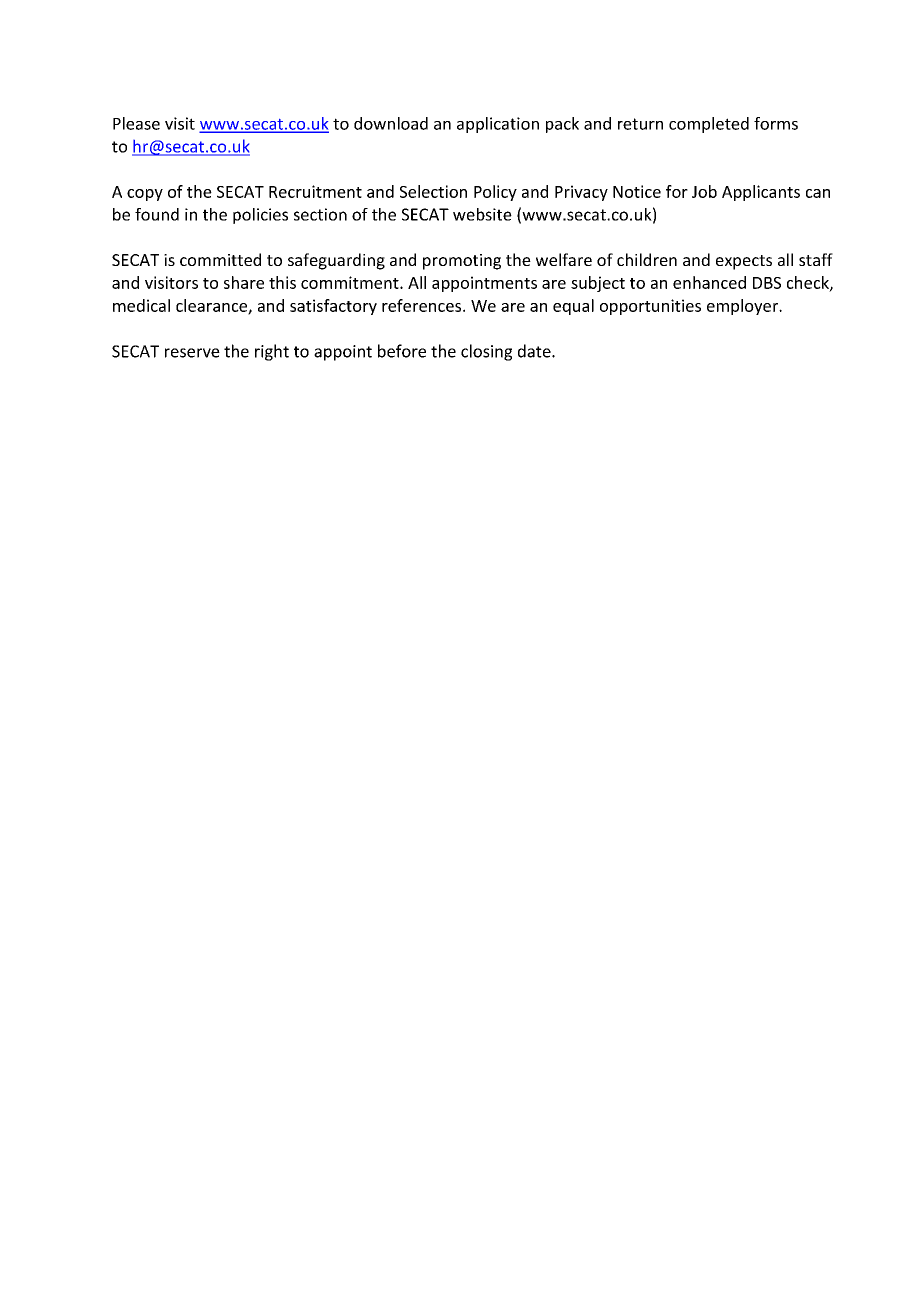  Describe the element at coordinates (482, 214) in the screenshot. I see `website` at that location.
